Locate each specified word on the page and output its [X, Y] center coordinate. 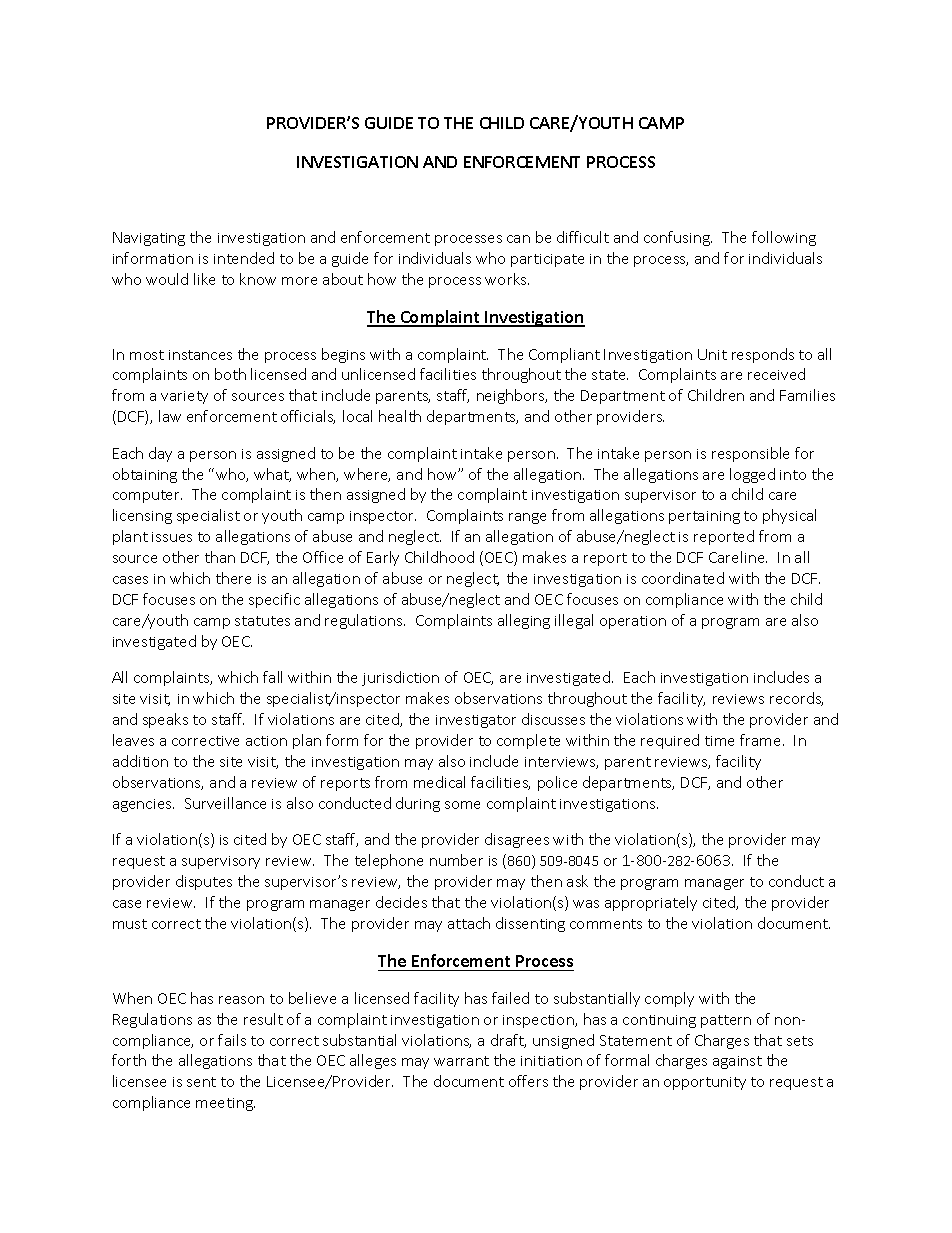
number [456, 860]
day [160, 454]
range [527, 518]
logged [752, 475]
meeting [225, 1104]
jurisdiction [400, 678]
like [204, 279]
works [507, 279]
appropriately [651, 903]
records [796, 699]
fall [272, 677]
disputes [204, 882]
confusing [678, 238]
